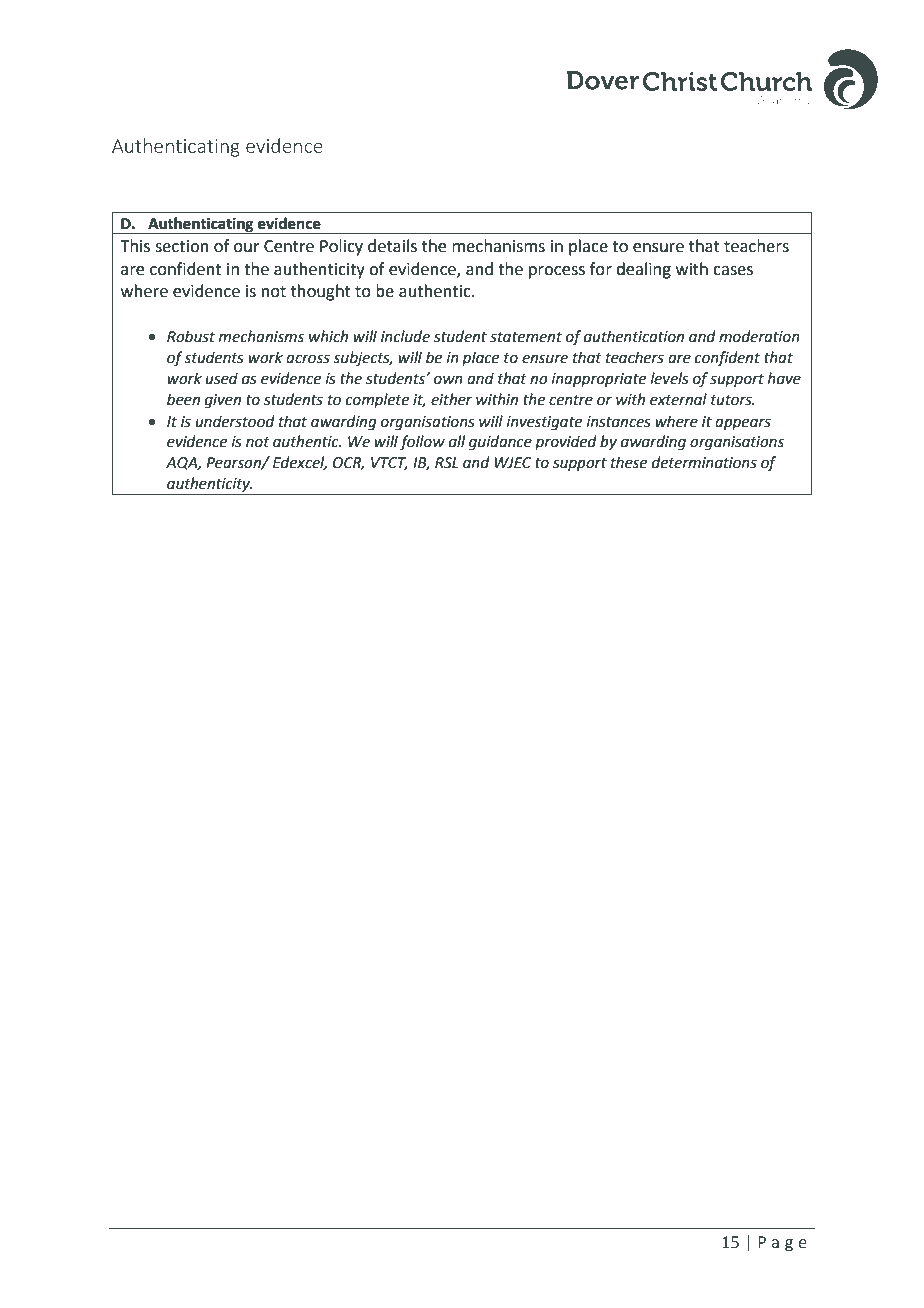  I want to click on understood, so click(235, 421).
